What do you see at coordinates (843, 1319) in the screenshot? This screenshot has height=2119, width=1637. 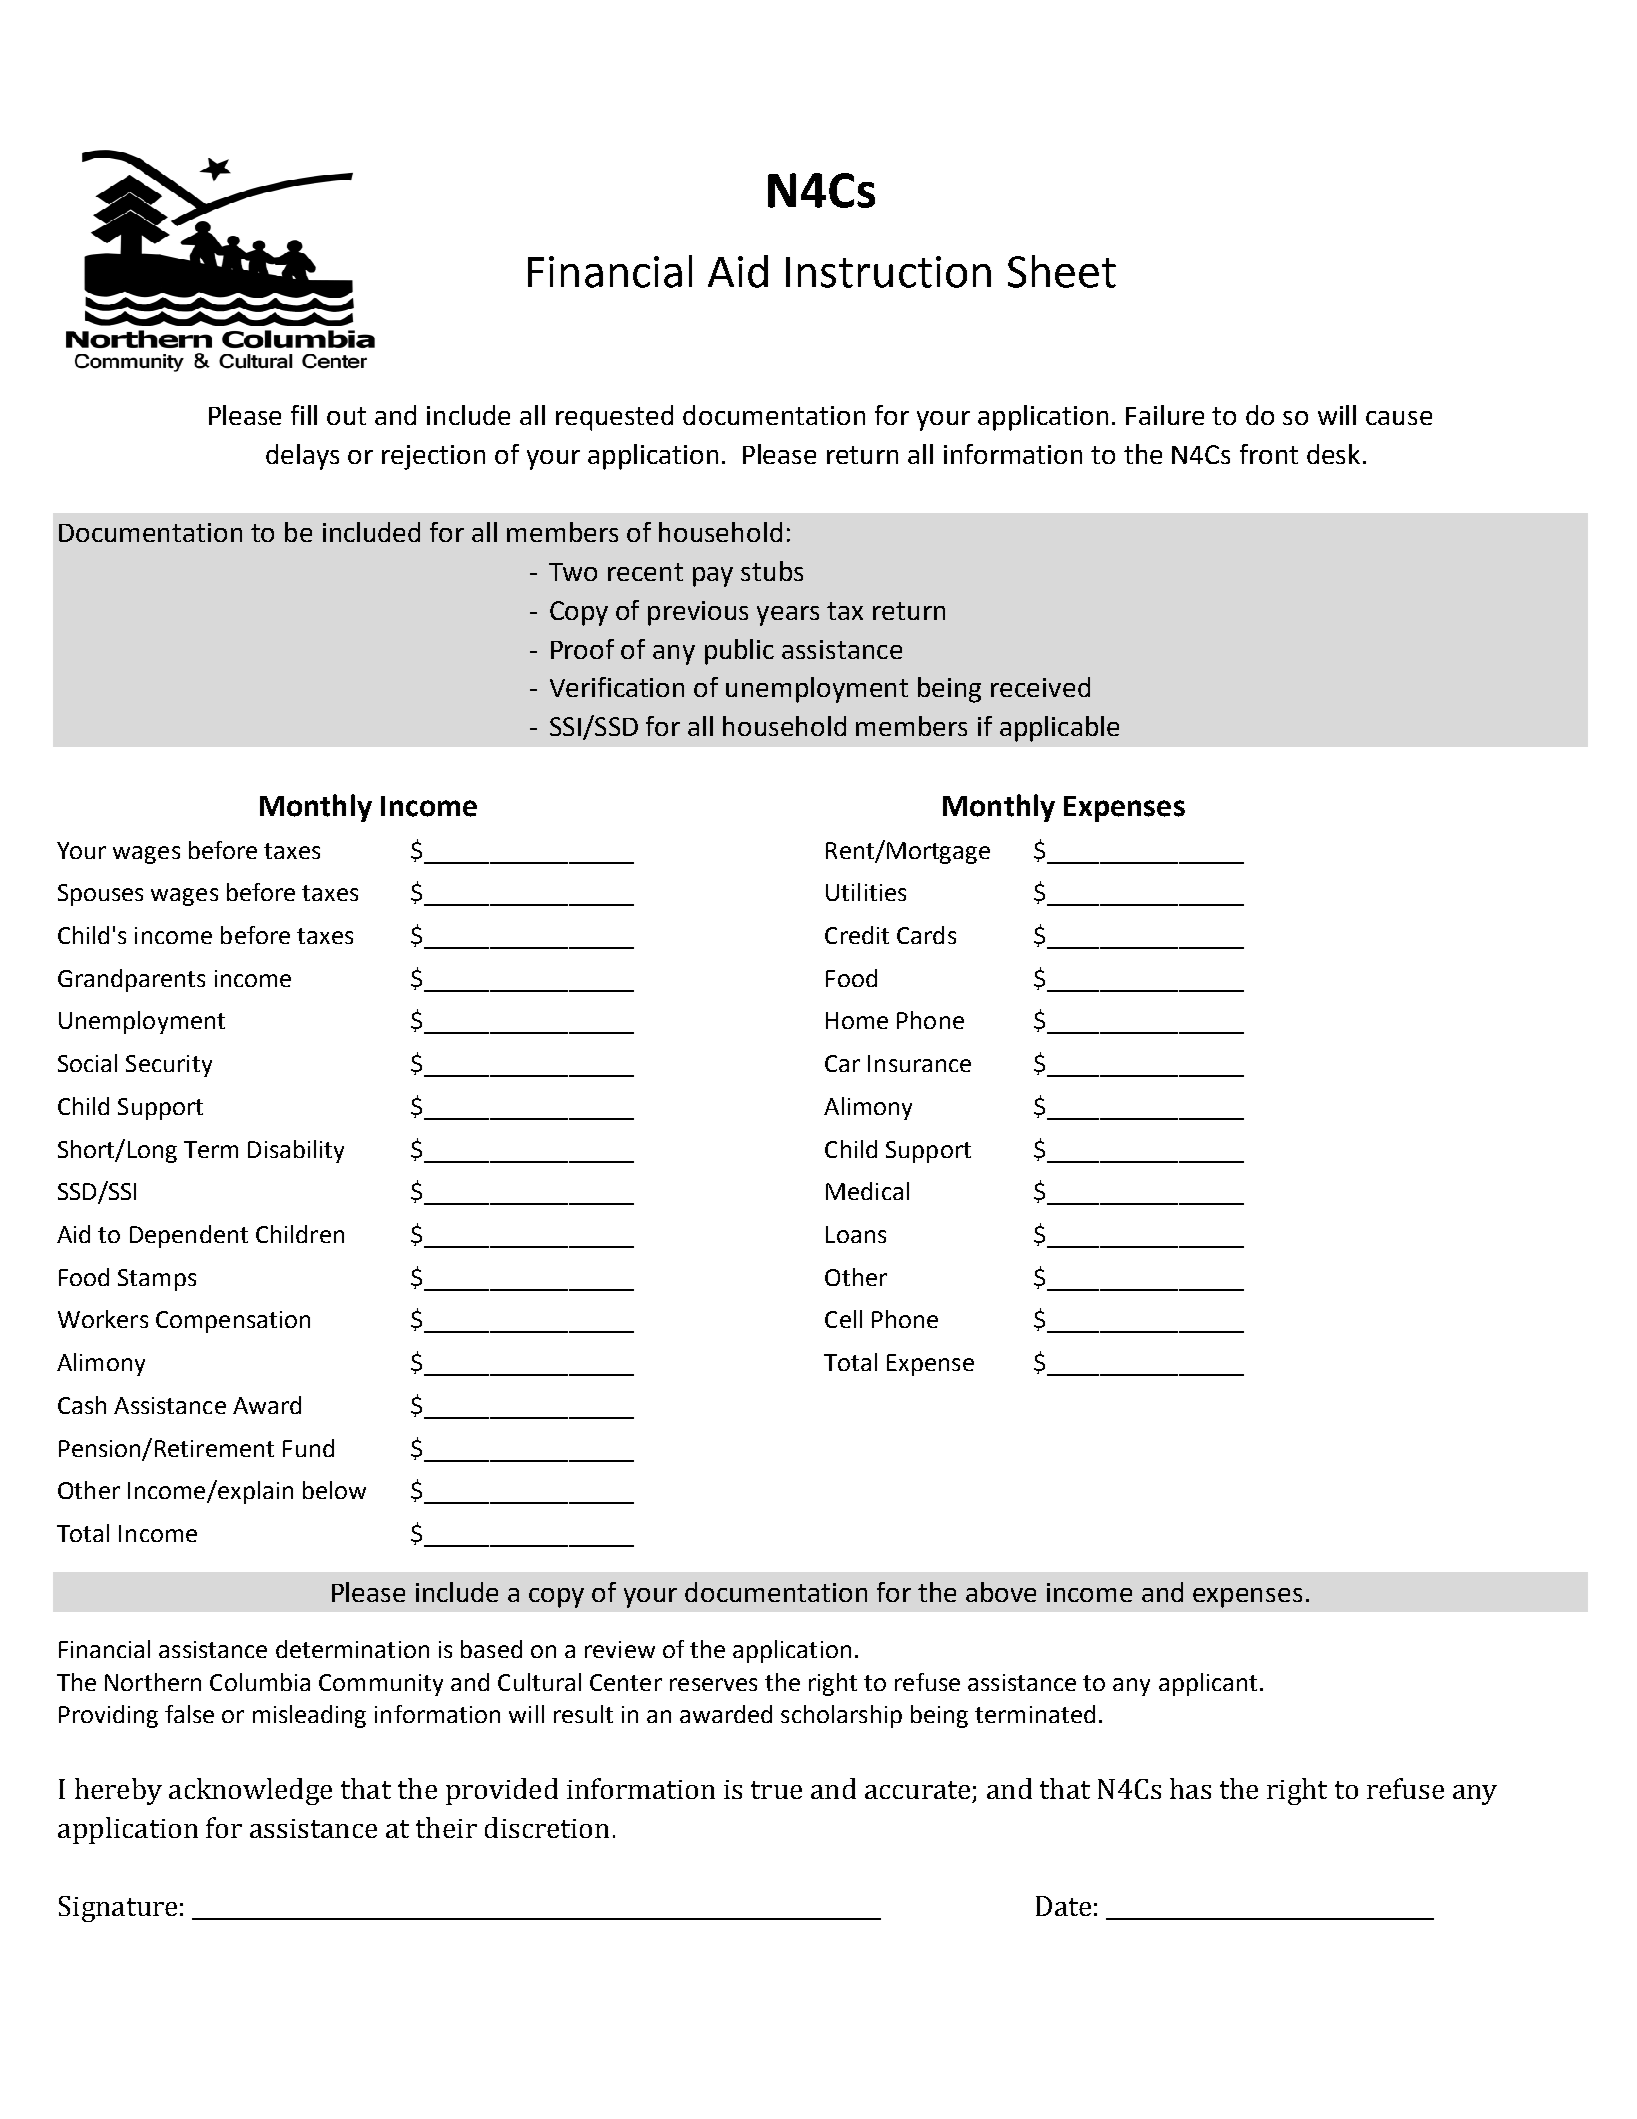 I see `Cell` at bounding box center [843, 1319].
